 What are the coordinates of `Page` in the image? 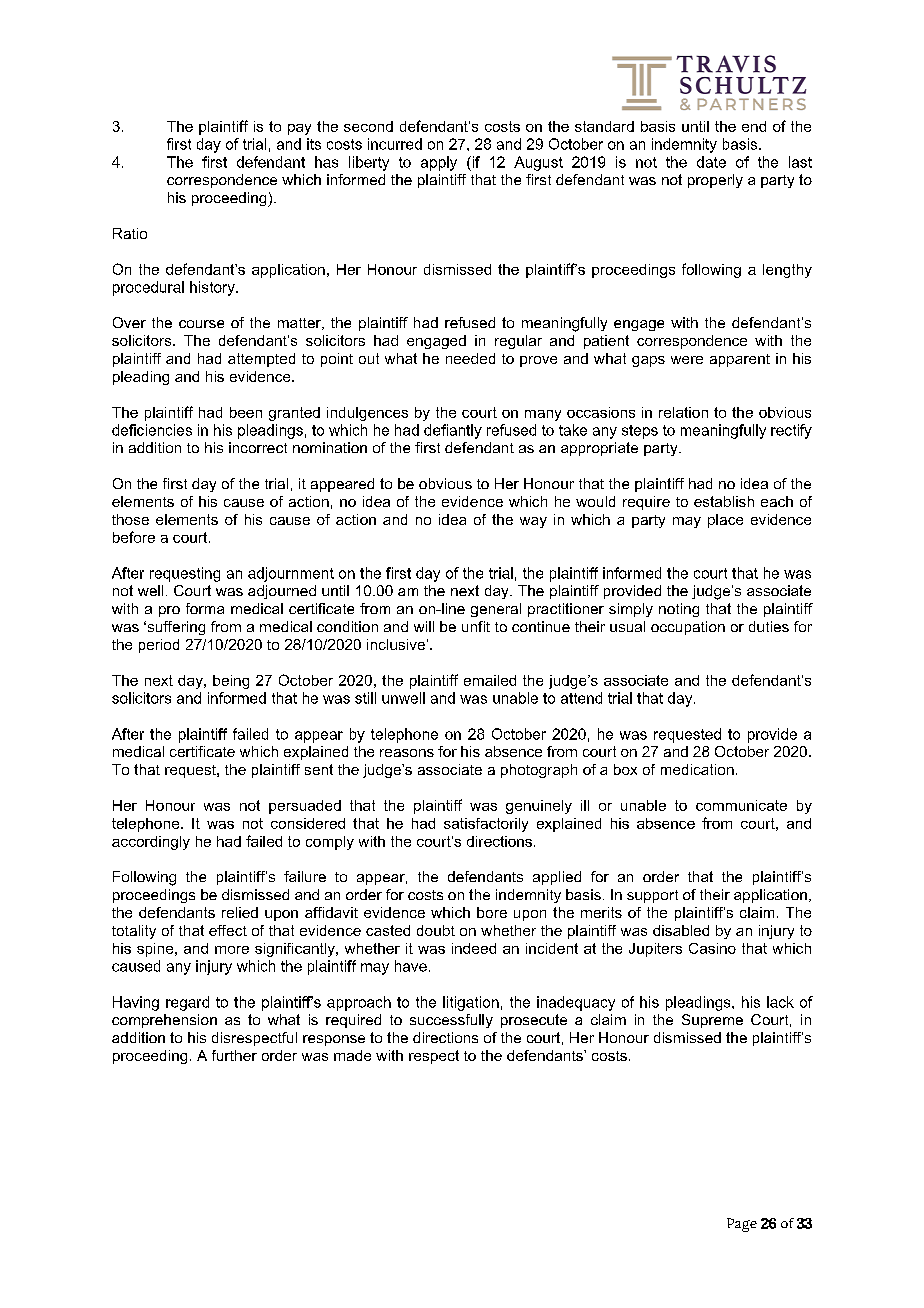 It's located at (742, 1225).
